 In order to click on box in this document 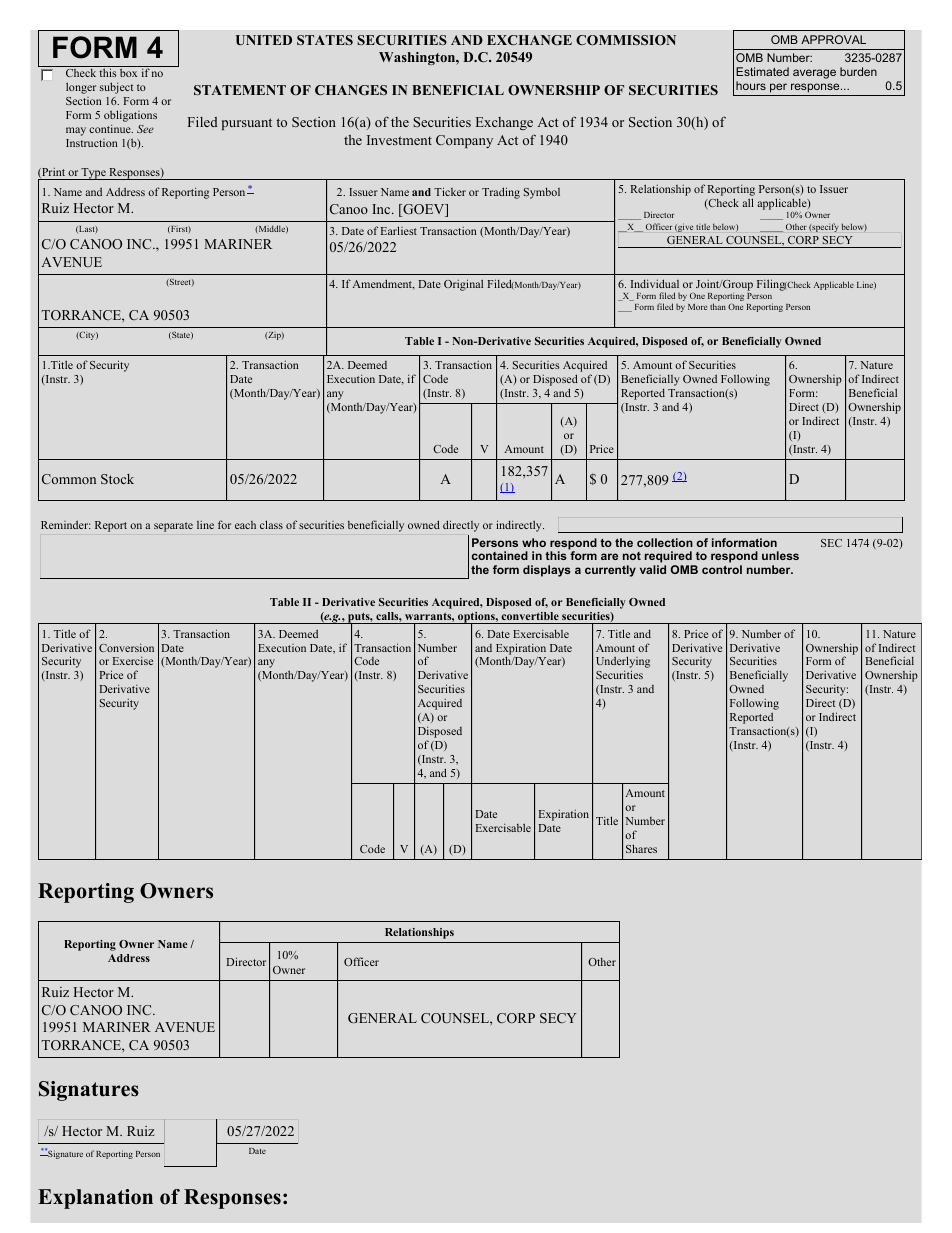, I will do `click(128, 73)`.
